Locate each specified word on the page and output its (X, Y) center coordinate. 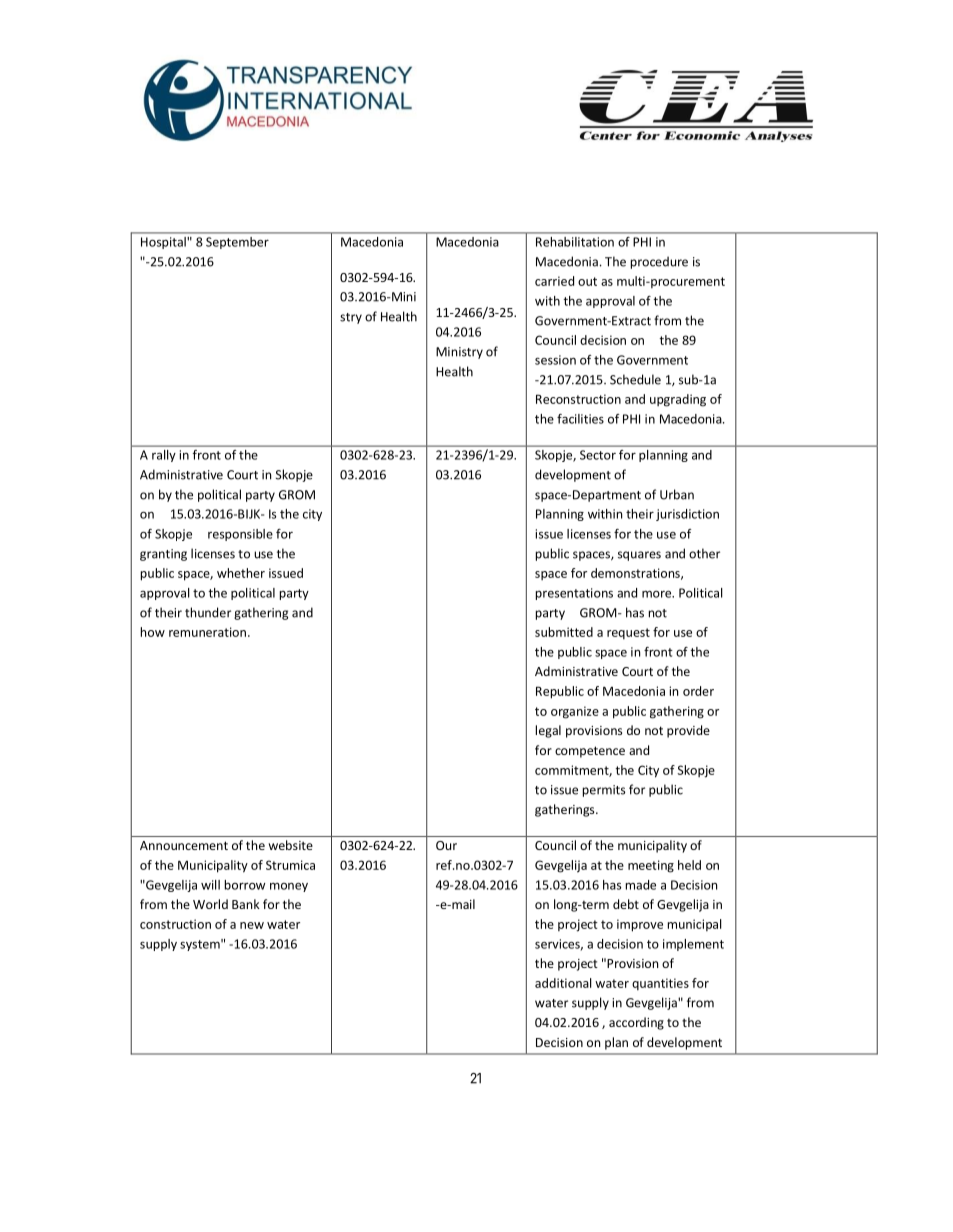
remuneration (207, 632)
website (290, 845)
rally (163, 456)
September (237, 243)
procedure (659, 262)
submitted (564, 632)
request (628, 633)
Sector (598, 455)
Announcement (184, 845)
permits (604, 791)
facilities (580, 419)
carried (554, 281)
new (252, 925)
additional (563, 983)
